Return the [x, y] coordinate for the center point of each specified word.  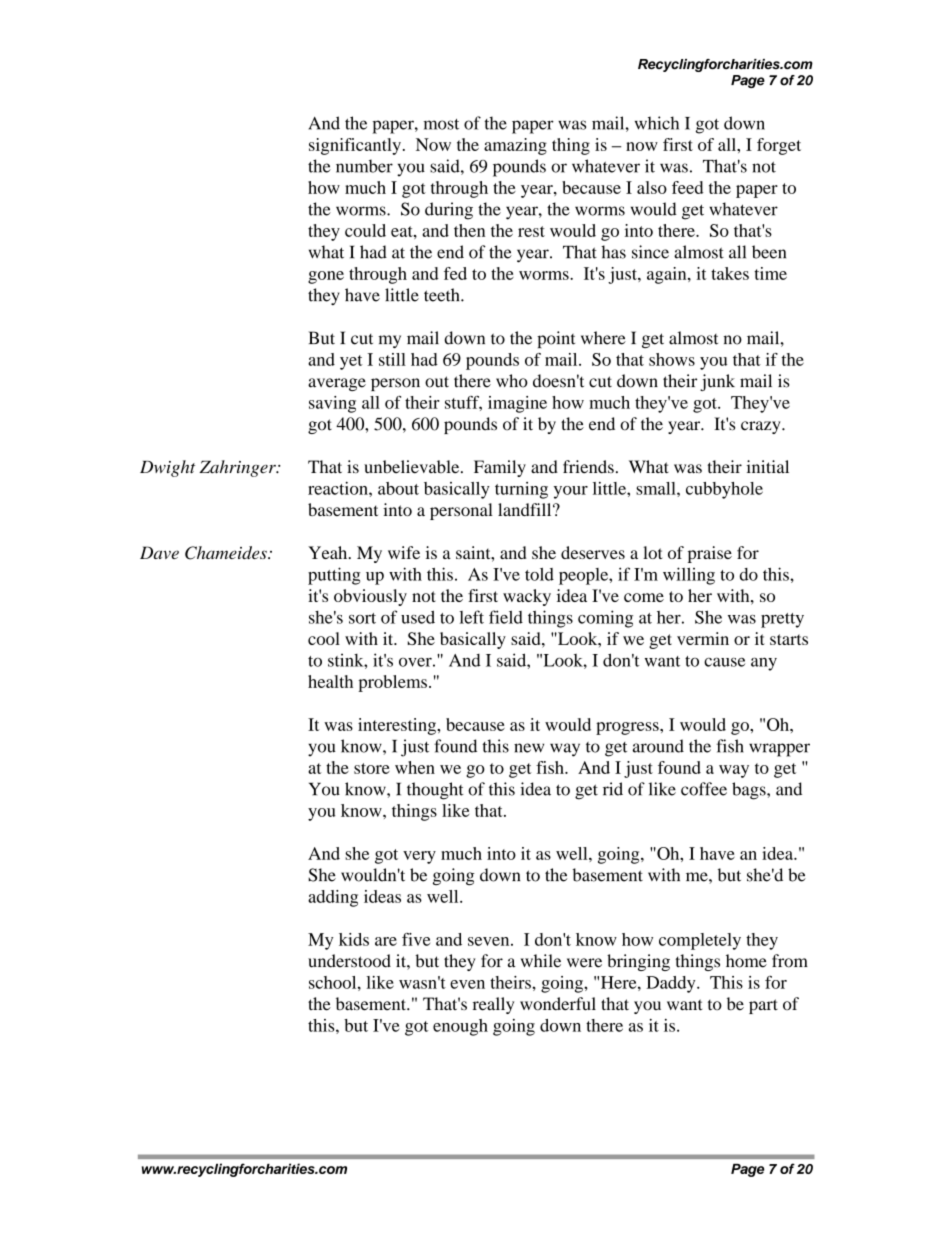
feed [687, 187]
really [493, 1005]
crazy [762, 427]
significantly [355, 146]
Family [500, 468]
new [529, 748]
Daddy [672, 984]
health [330, 681]
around [658, 746]
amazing [515, 146]
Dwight [167, 468]
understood [349, 961]
